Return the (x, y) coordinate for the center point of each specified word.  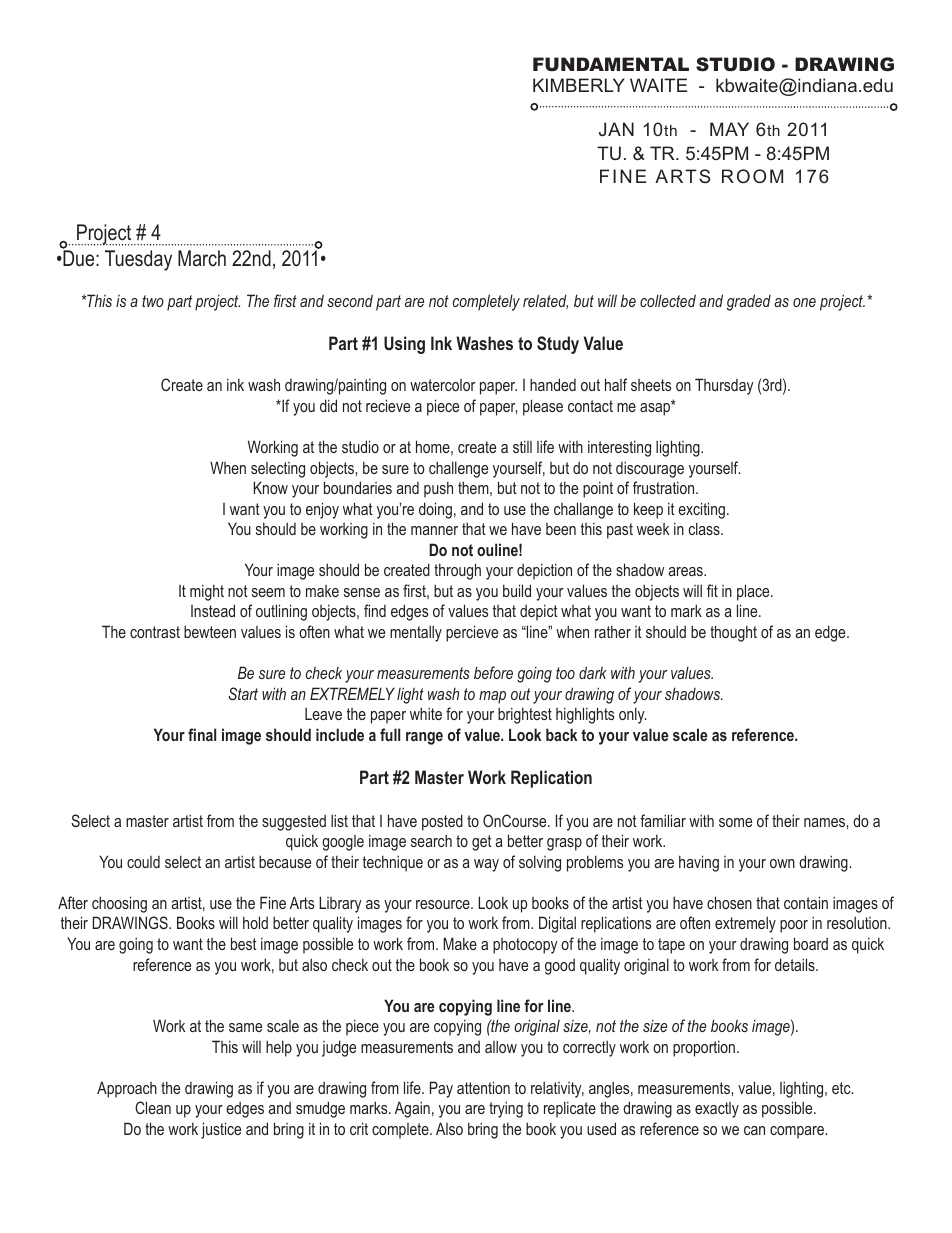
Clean (153, 1107)
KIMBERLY (579, 85)
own (782, 863)
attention (483, 1087)
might (207, 592)
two (153, 301)
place (754, 592)
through (457, 571)
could (143, 862)
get (482, 843)
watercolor (442, 385)
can (754, 1130)
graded (749, 302)
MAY (729, 129)
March (202, 258)
